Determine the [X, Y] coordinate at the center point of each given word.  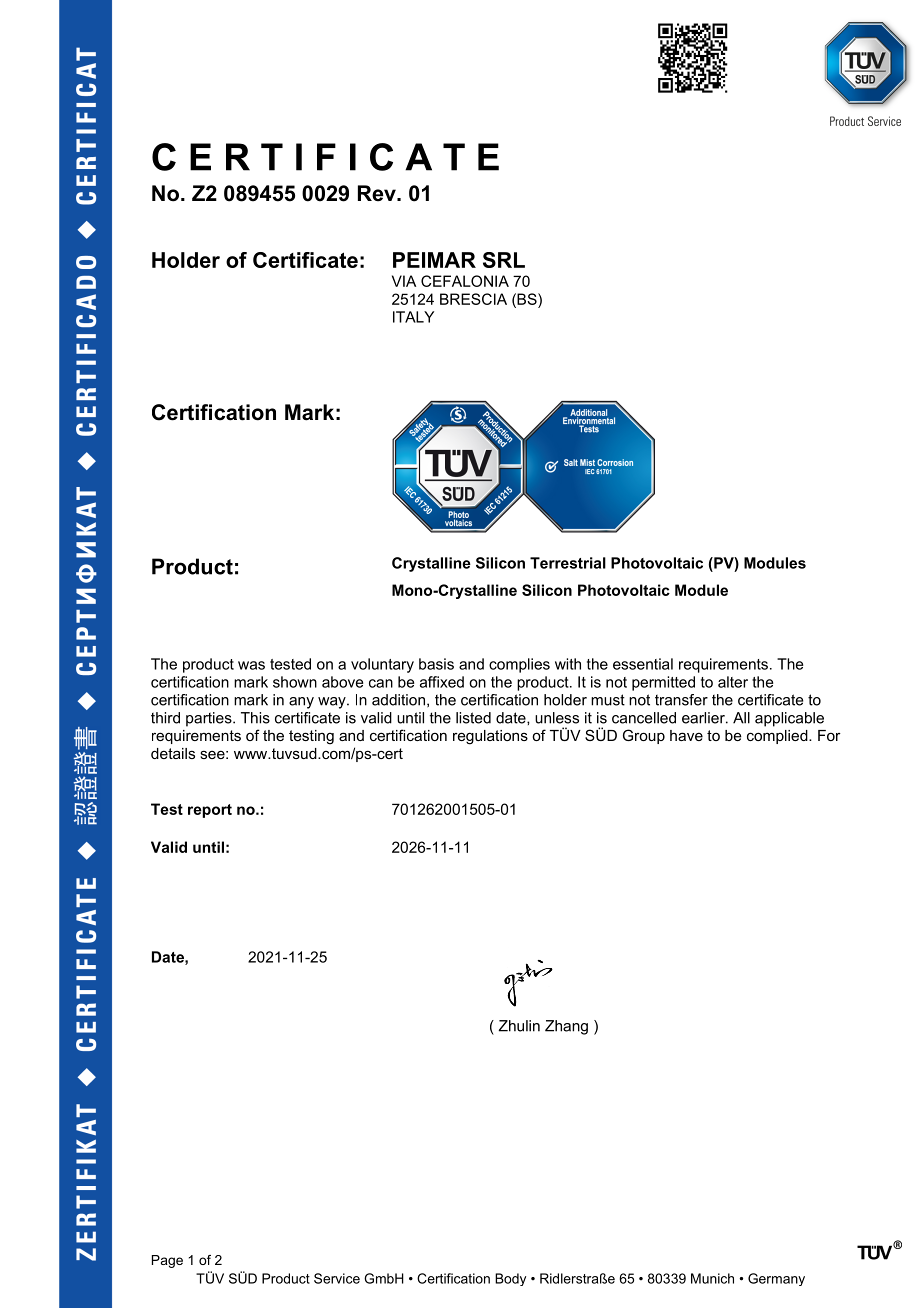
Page [167, 1261]
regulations [490, 737]
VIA [404, 281]
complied [778, 737]
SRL [504, 260]
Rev [378, 193]
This [255, 718]
